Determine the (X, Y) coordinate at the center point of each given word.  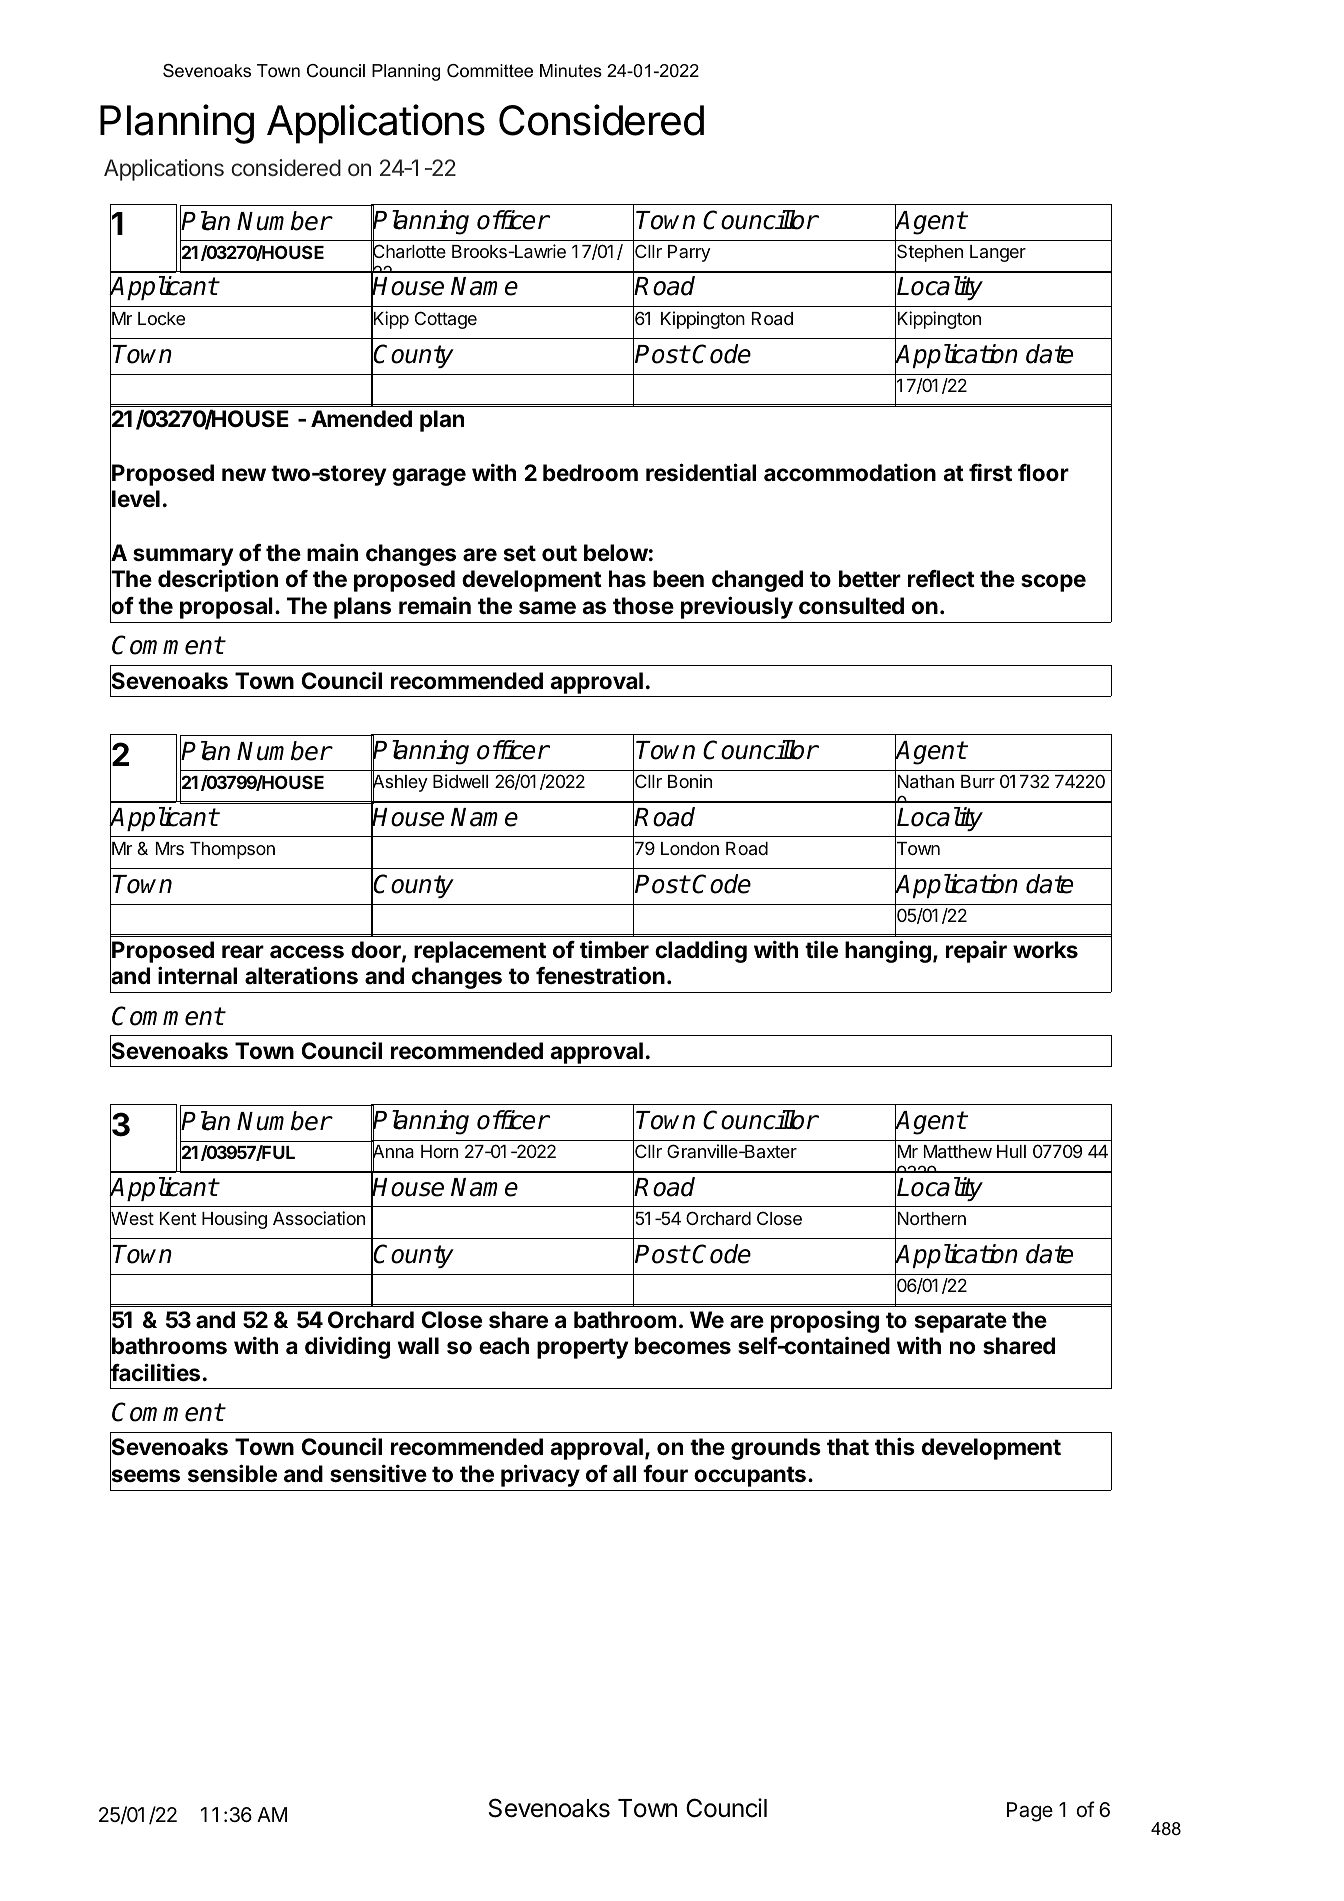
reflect (941, 579)
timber (614, 949)
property (582, 1348)
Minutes (571, 71)
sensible (232, 1473)
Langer (998, 253)
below (616, 553)
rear (243, 952)
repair (976, 951)
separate (961, 1322)
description (218, 580)
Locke (161, 318)
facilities (155, 1373)
